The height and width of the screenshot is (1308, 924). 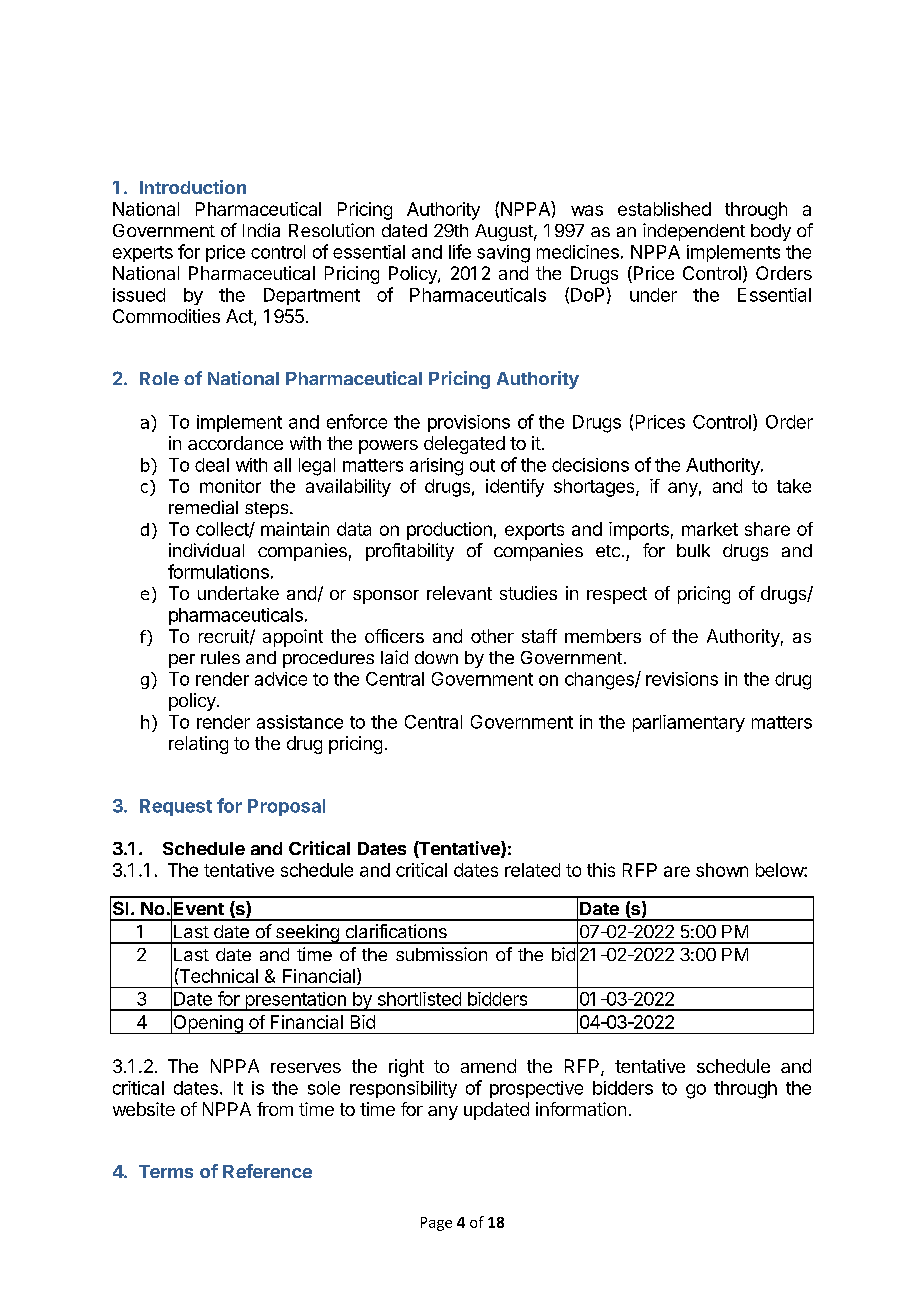 What do you see at coordinates (449, 531) in the screenshot?
I see `production` at bounding box center [449, 531].
